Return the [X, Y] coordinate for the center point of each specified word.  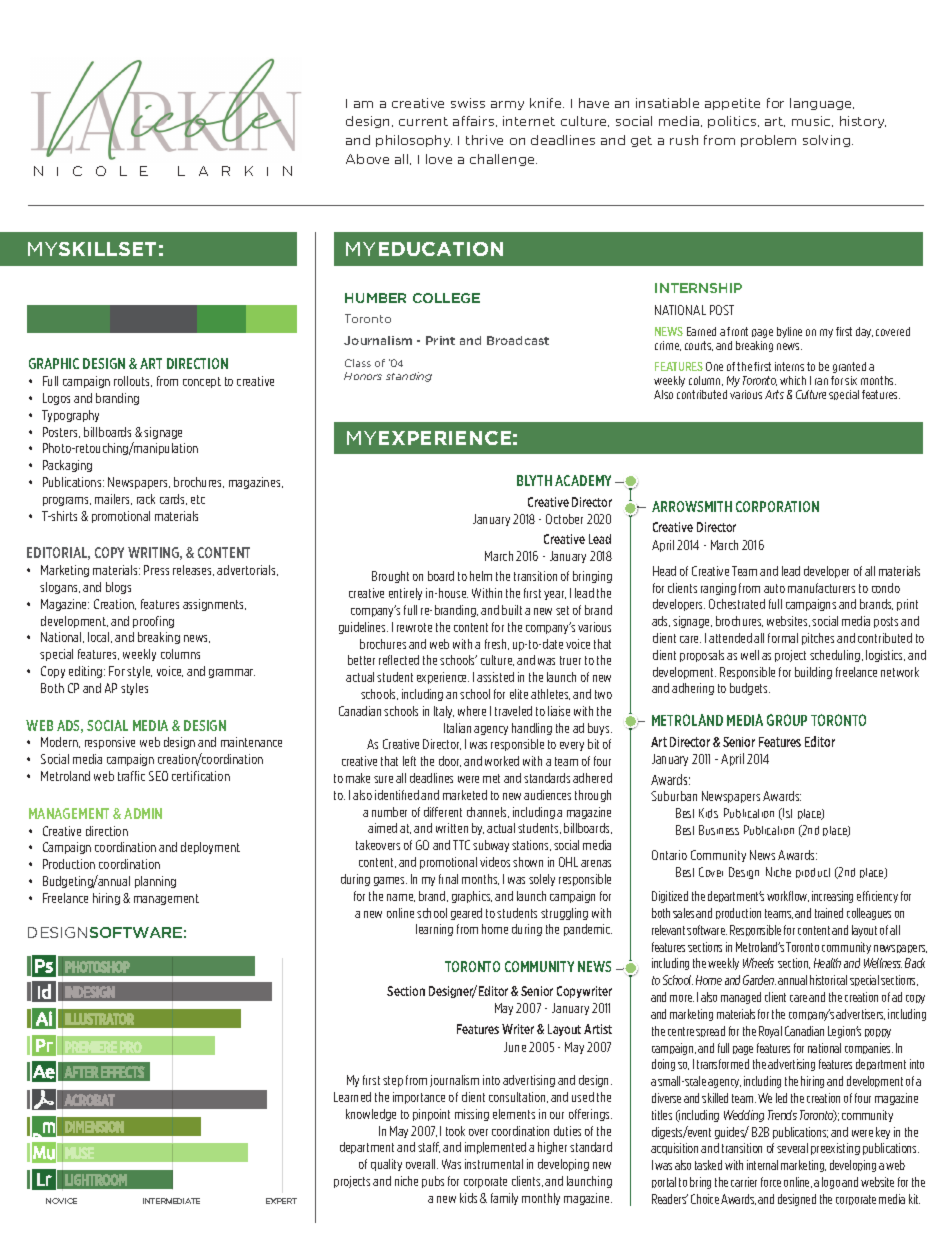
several [792, 1148]
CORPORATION [777, 506]
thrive [484, 140]
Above [367, 159]
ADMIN [143, 813]
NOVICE [61, 1201]
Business [719, 830]
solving [828, 141]
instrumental [494, 1164]
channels [488, 812]
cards [173, 499]
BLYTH [534, 480]
